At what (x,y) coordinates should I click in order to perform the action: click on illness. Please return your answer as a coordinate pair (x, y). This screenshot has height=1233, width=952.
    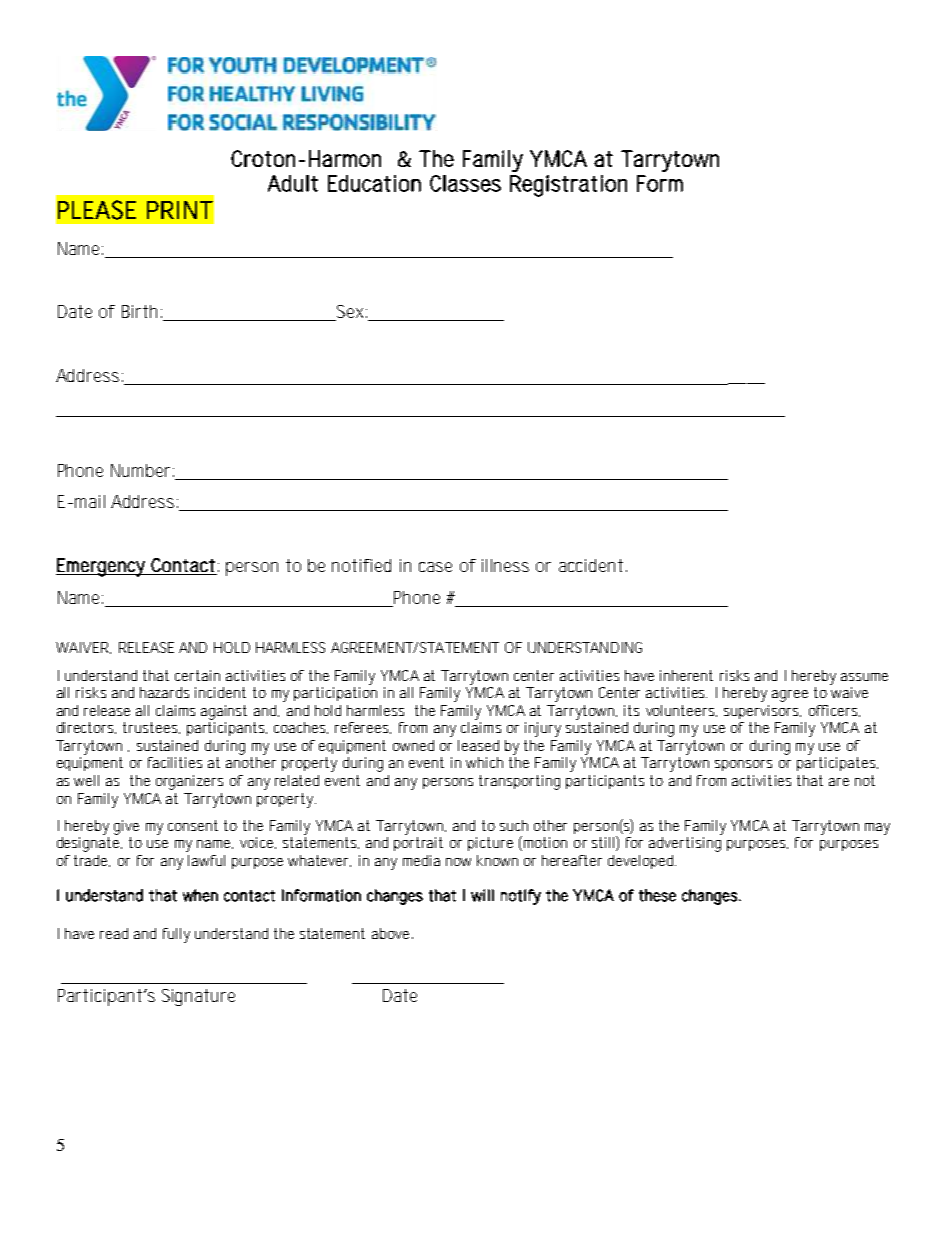
    Looking at the image, I should click on (505, 565).
